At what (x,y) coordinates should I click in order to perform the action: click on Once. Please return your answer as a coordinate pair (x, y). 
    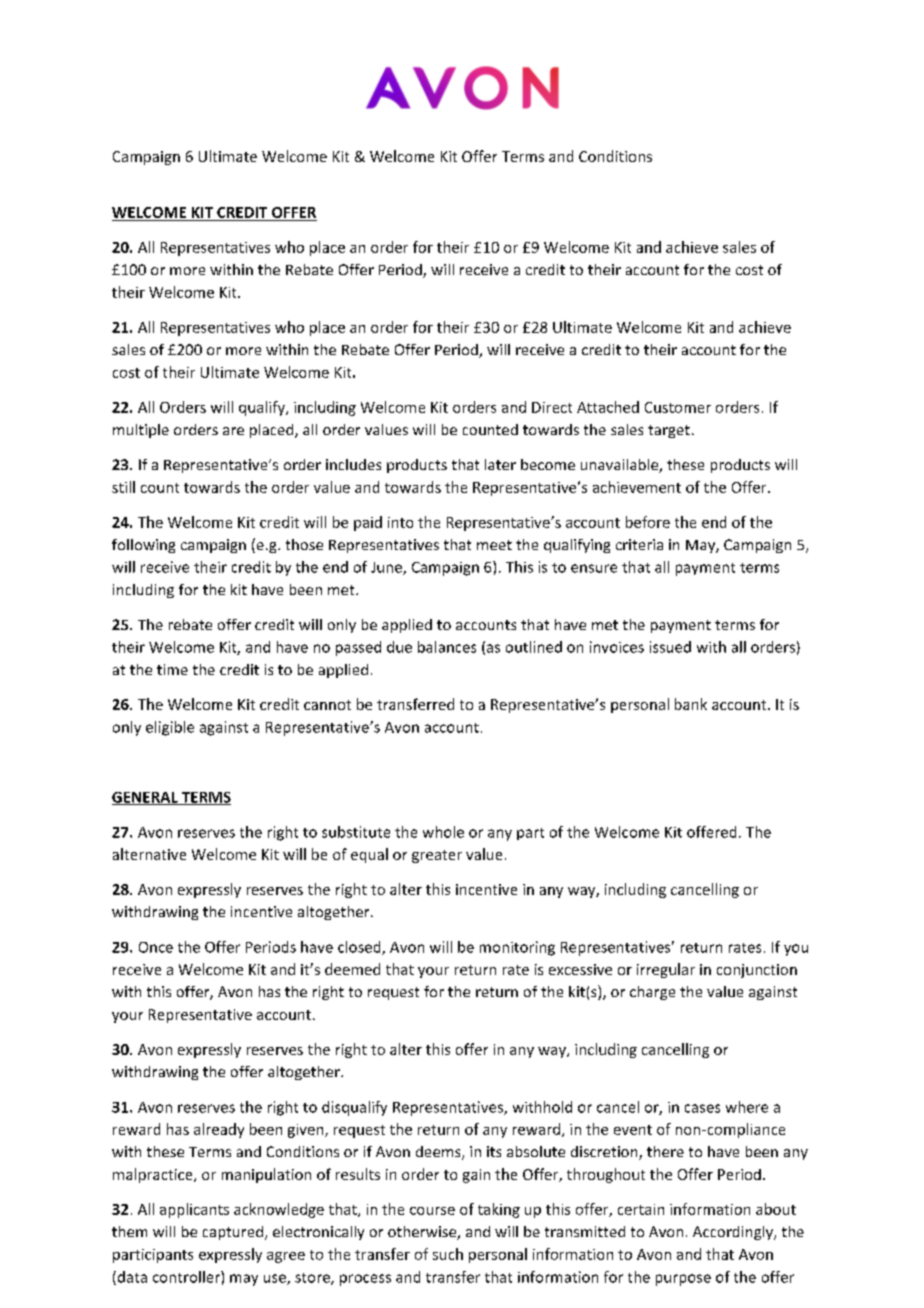
    Looking at the image, I should click on (156, 947).
